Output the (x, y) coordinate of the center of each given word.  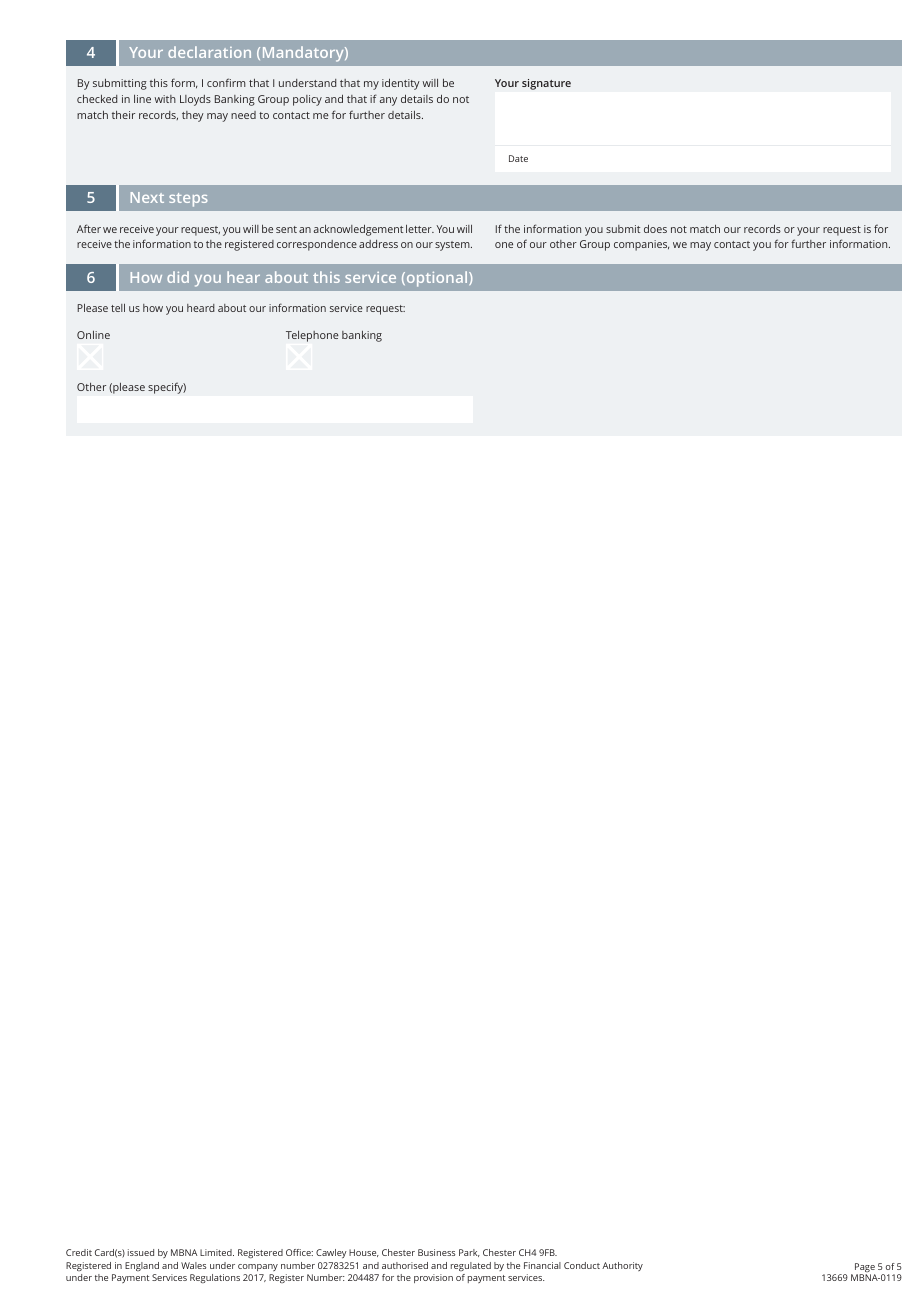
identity (401, 84)
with (165, 99)
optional (437, 279)
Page (865, 1269)
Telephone (312, 336)
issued (141, 1252)
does (655, 229)
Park (469, 1253)
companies (641, 245)
